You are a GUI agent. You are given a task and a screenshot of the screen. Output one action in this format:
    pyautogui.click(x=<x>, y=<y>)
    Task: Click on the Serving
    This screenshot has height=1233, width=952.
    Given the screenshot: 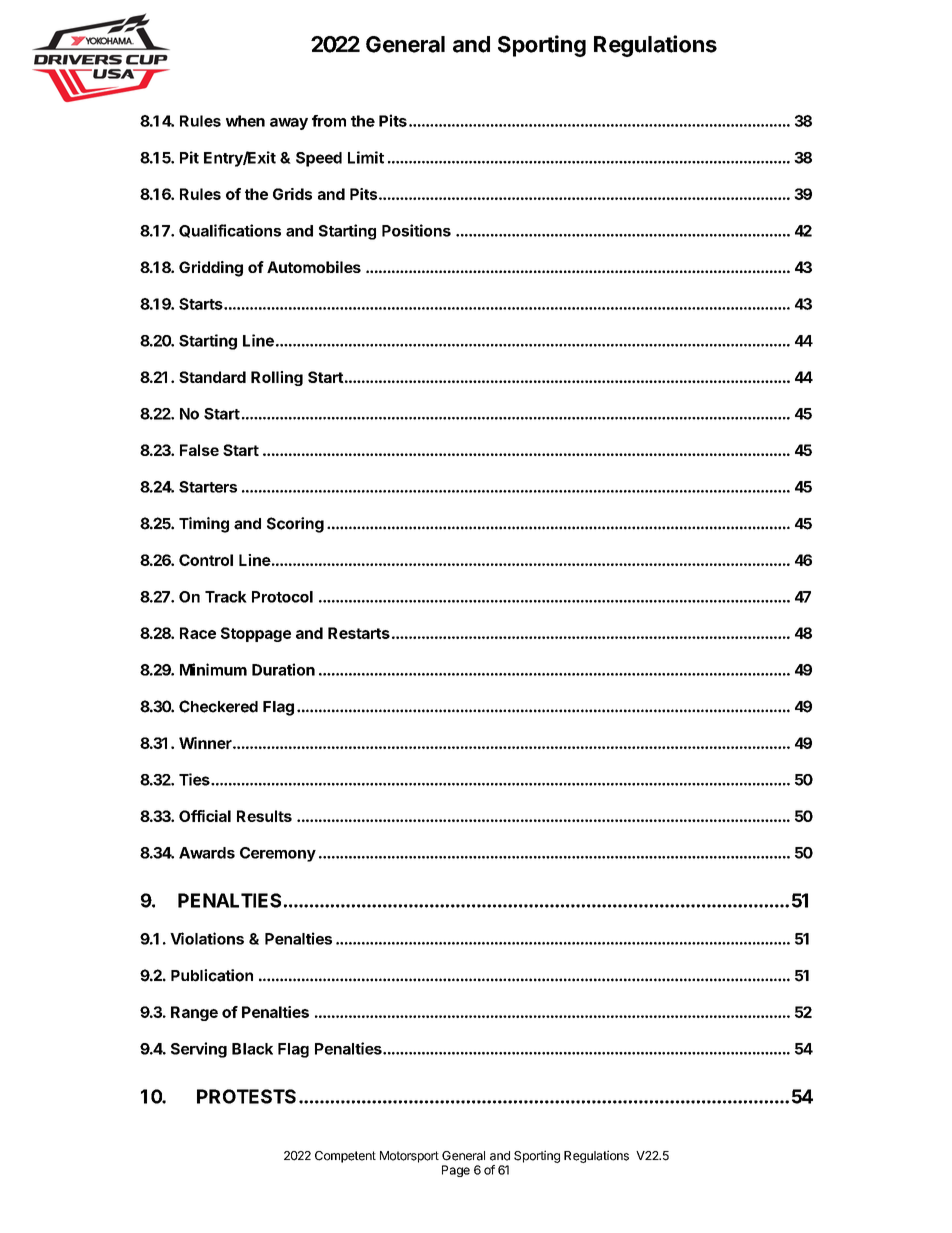 What is the action you would take?
    pyautogui.click(x=199, y=1050)
